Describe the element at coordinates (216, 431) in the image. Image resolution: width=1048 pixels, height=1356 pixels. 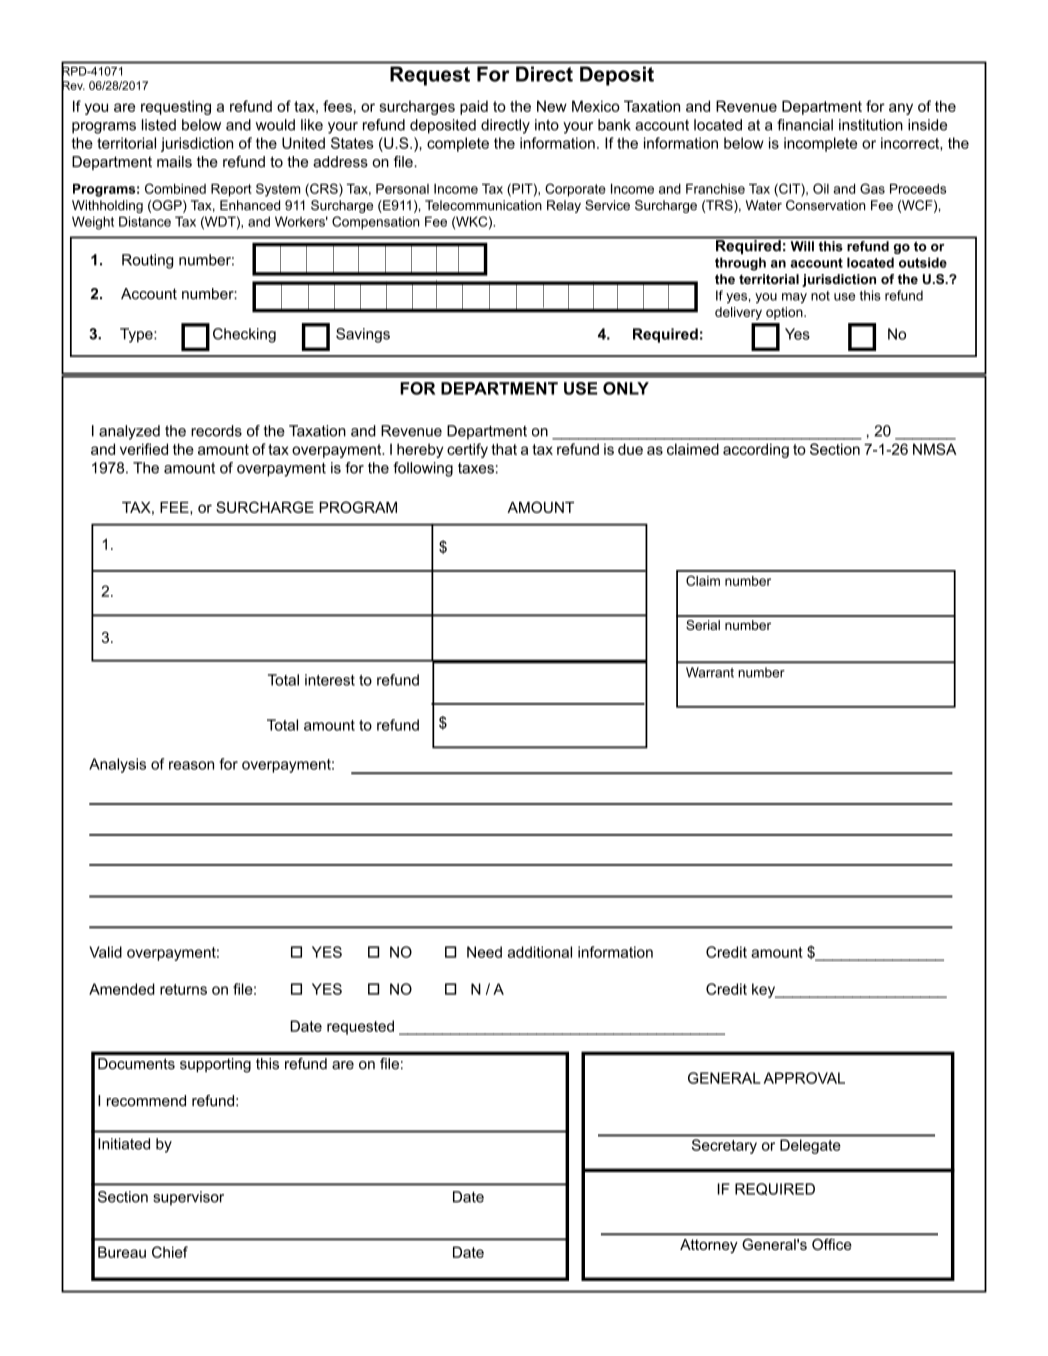
I see `records` at that location.
